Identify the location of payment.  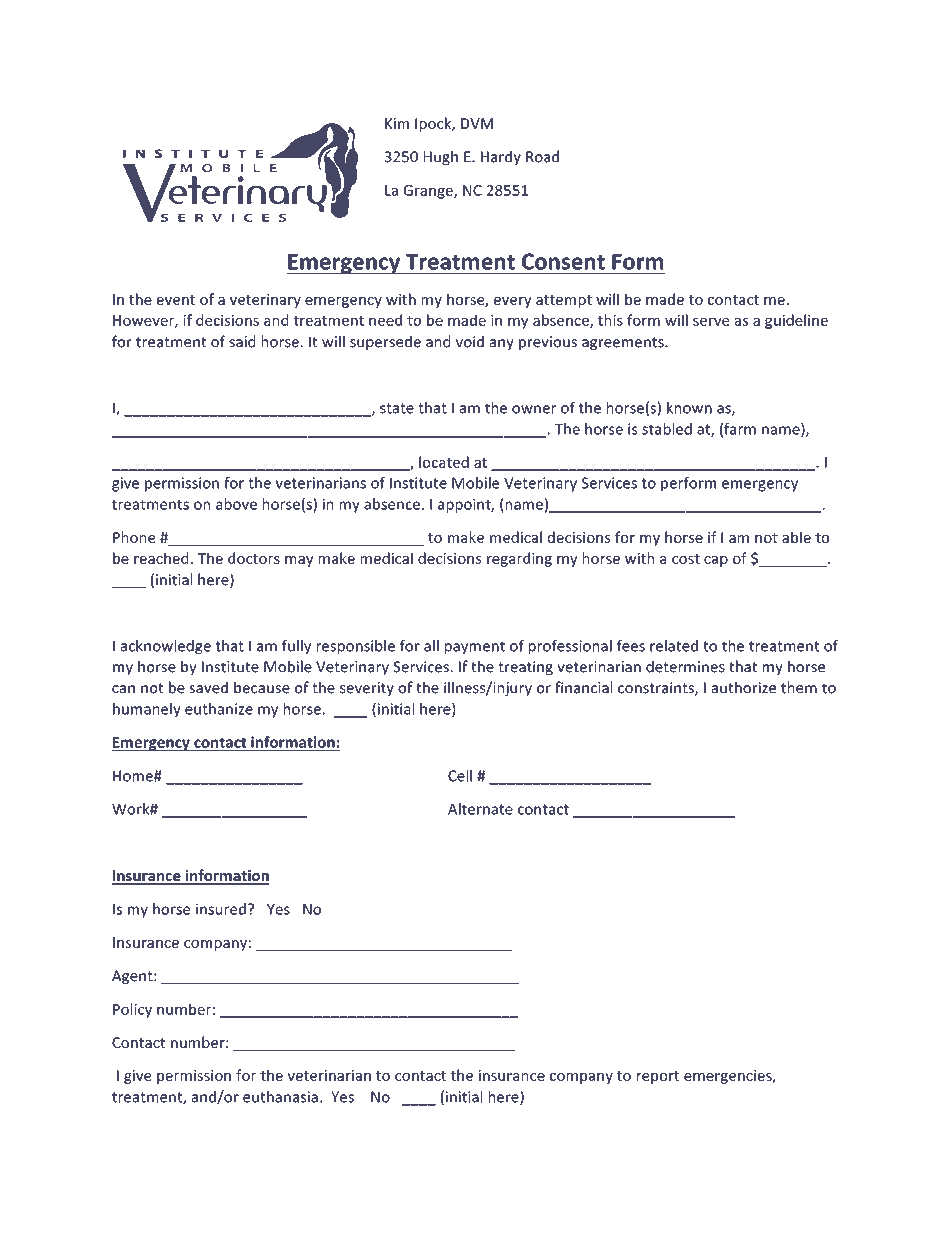
(475, 647).
